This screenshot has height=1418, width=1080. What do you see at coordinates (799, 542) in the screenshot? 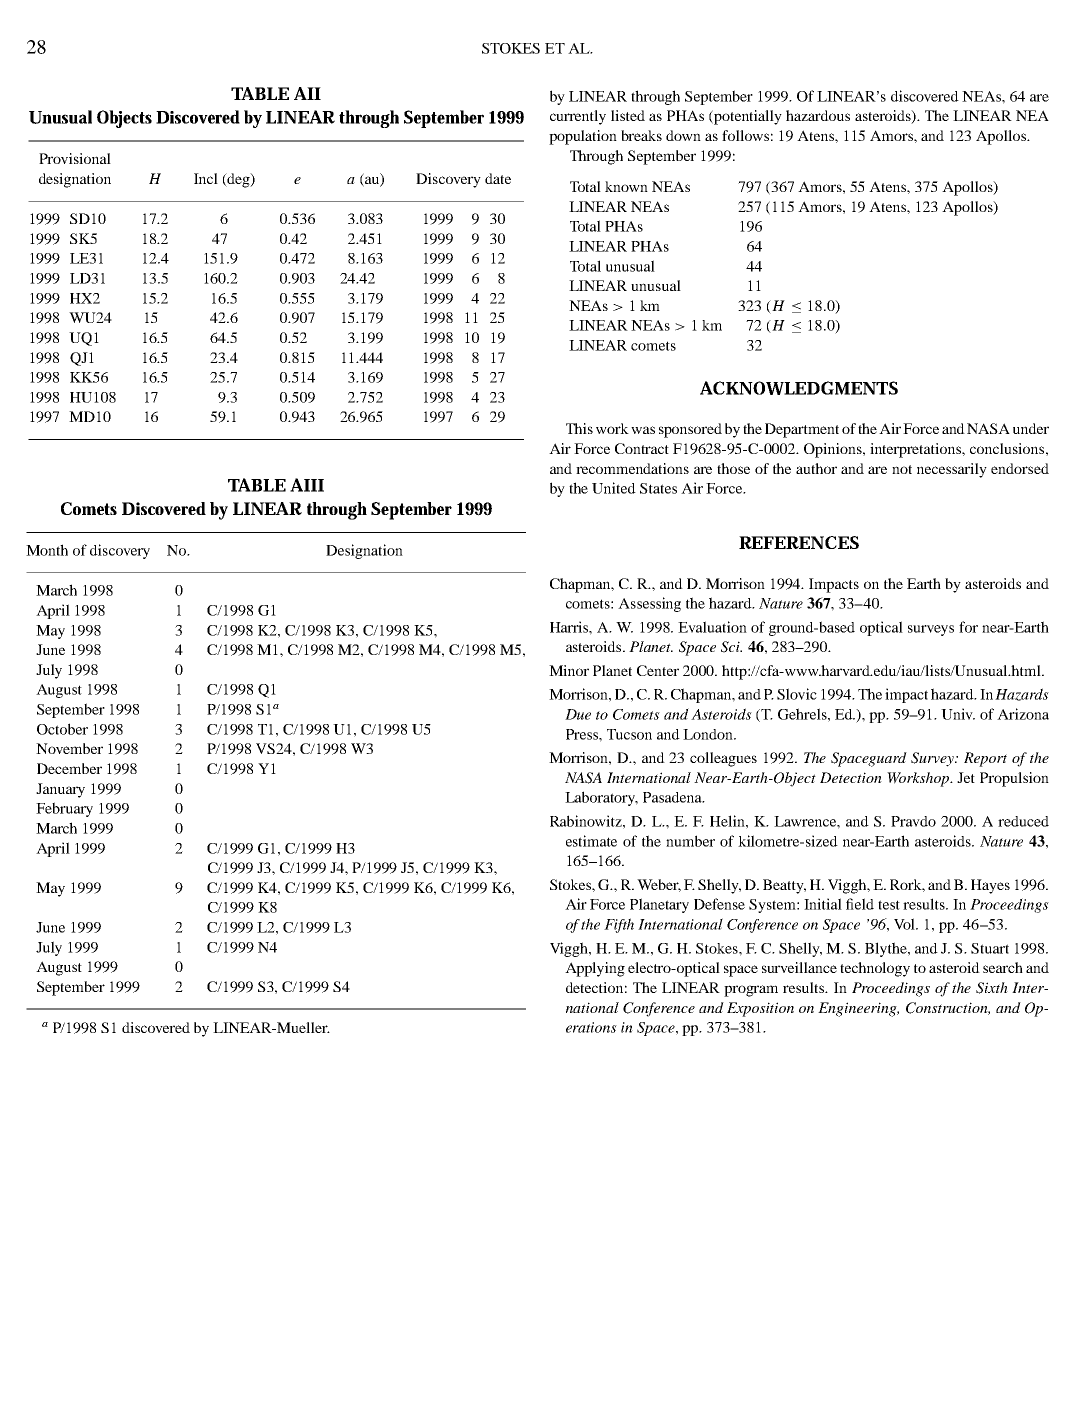
I see `REFERENCES` at bounding box center [799, 542].
